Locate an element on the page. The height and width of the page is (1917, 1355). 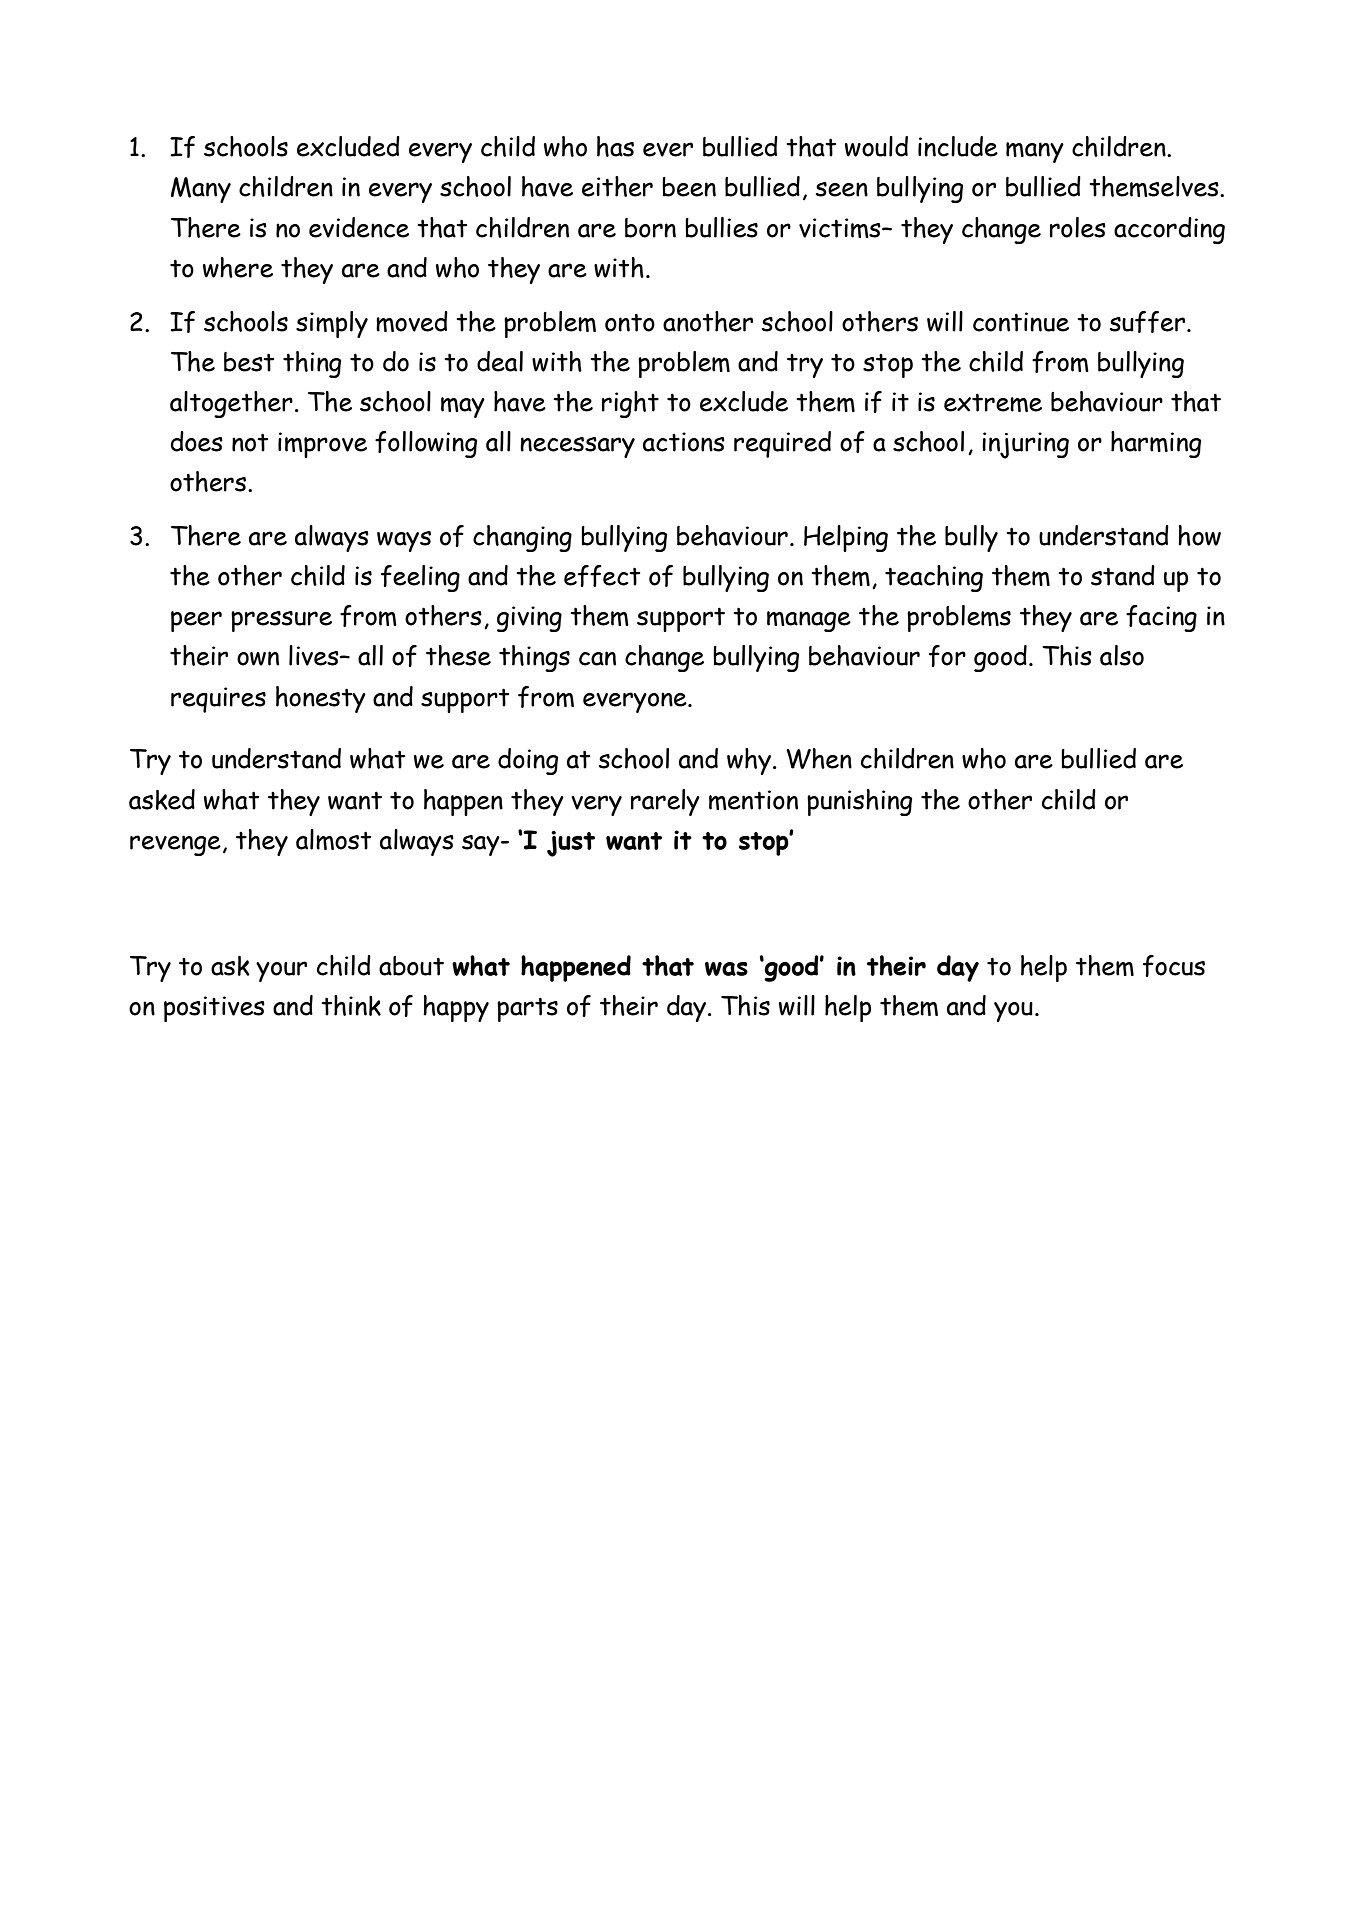
include is located at coordinates (958, 146).
